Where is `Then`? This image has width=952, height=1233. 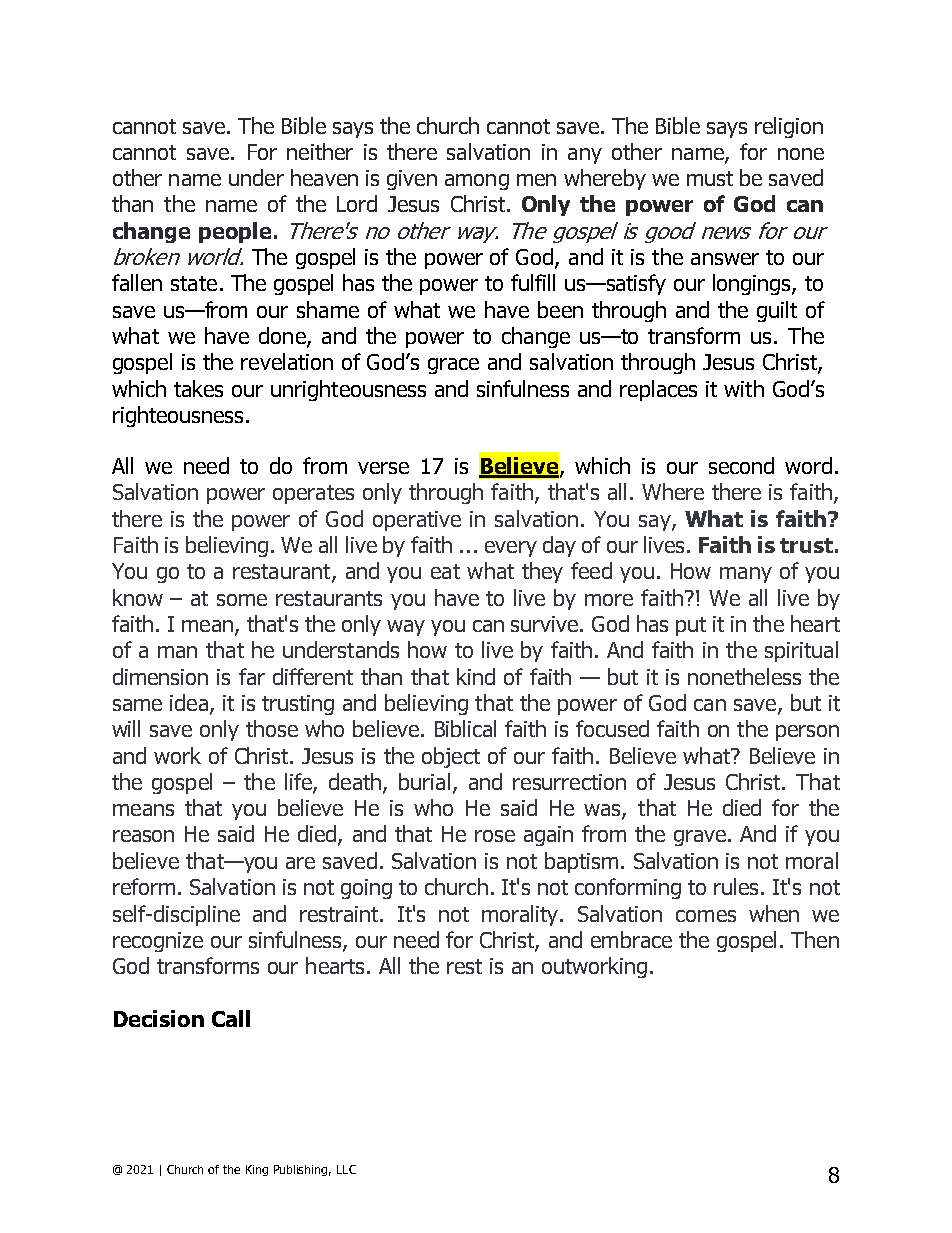 Then is located at coordinates (815, 939).
